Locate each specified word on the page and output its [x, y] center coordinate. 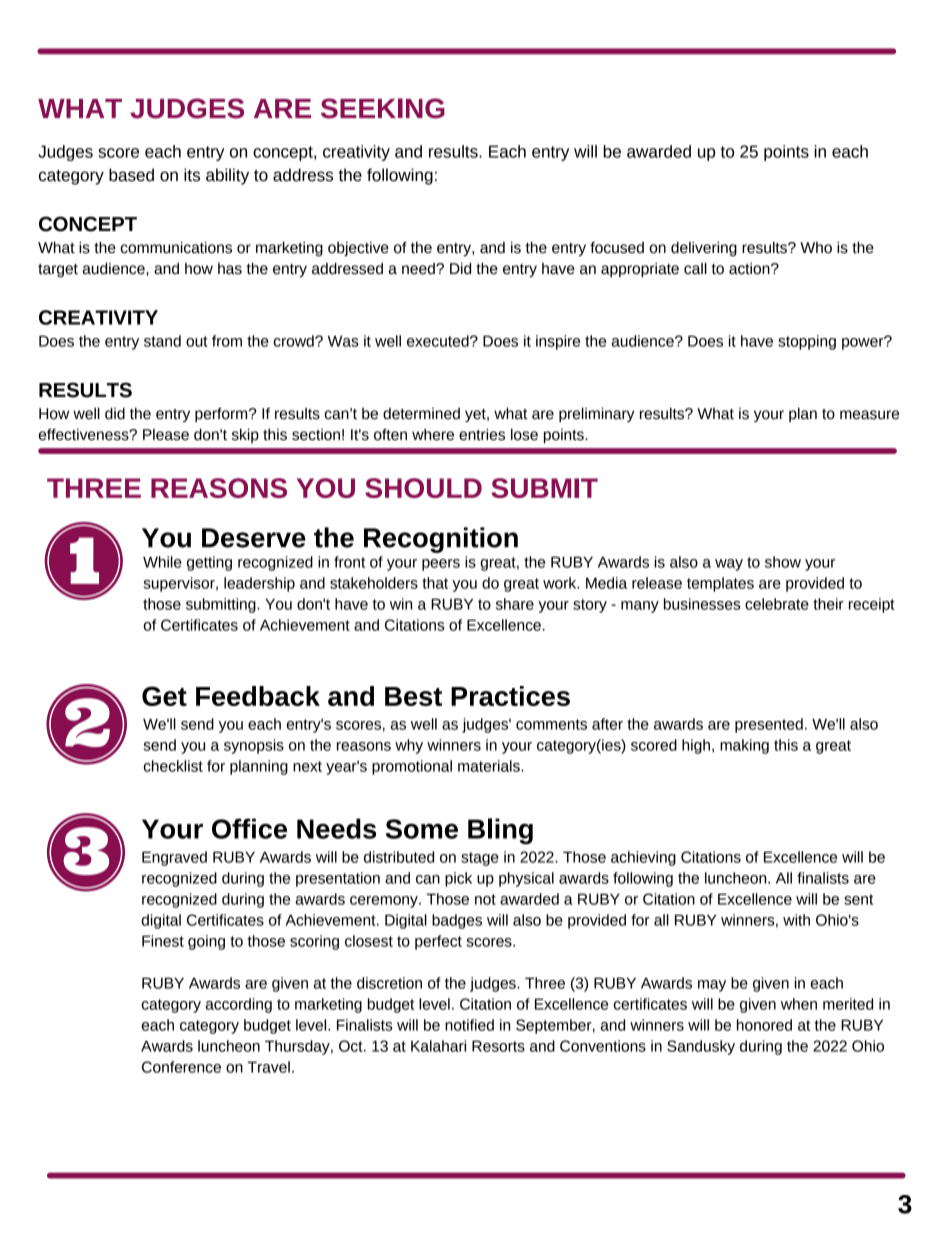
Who [816, 248]
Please [166, 435]
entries [482, 434]
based [131, 175]
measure [869, 415]
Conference [181, 1067]
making [744, 746]
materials [490, 766]
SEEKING [383, 108]
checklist [173, 766]
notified [469, 1025]
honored [764, 1025]
